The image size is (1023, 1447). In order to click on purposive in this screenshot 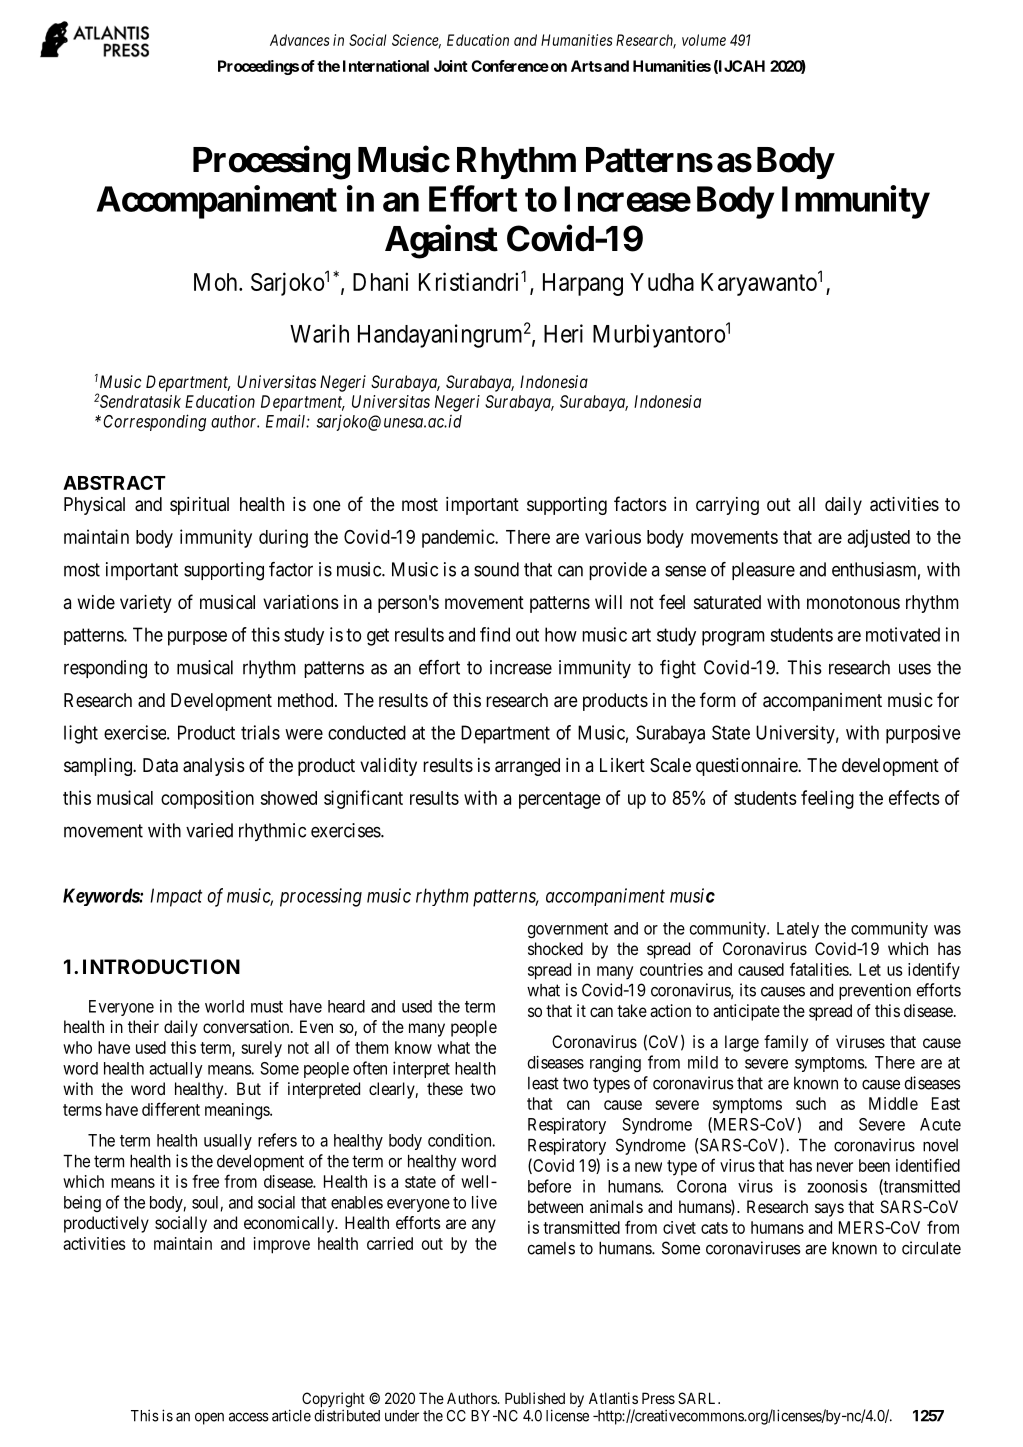, I will do `click(923, 734)`.
